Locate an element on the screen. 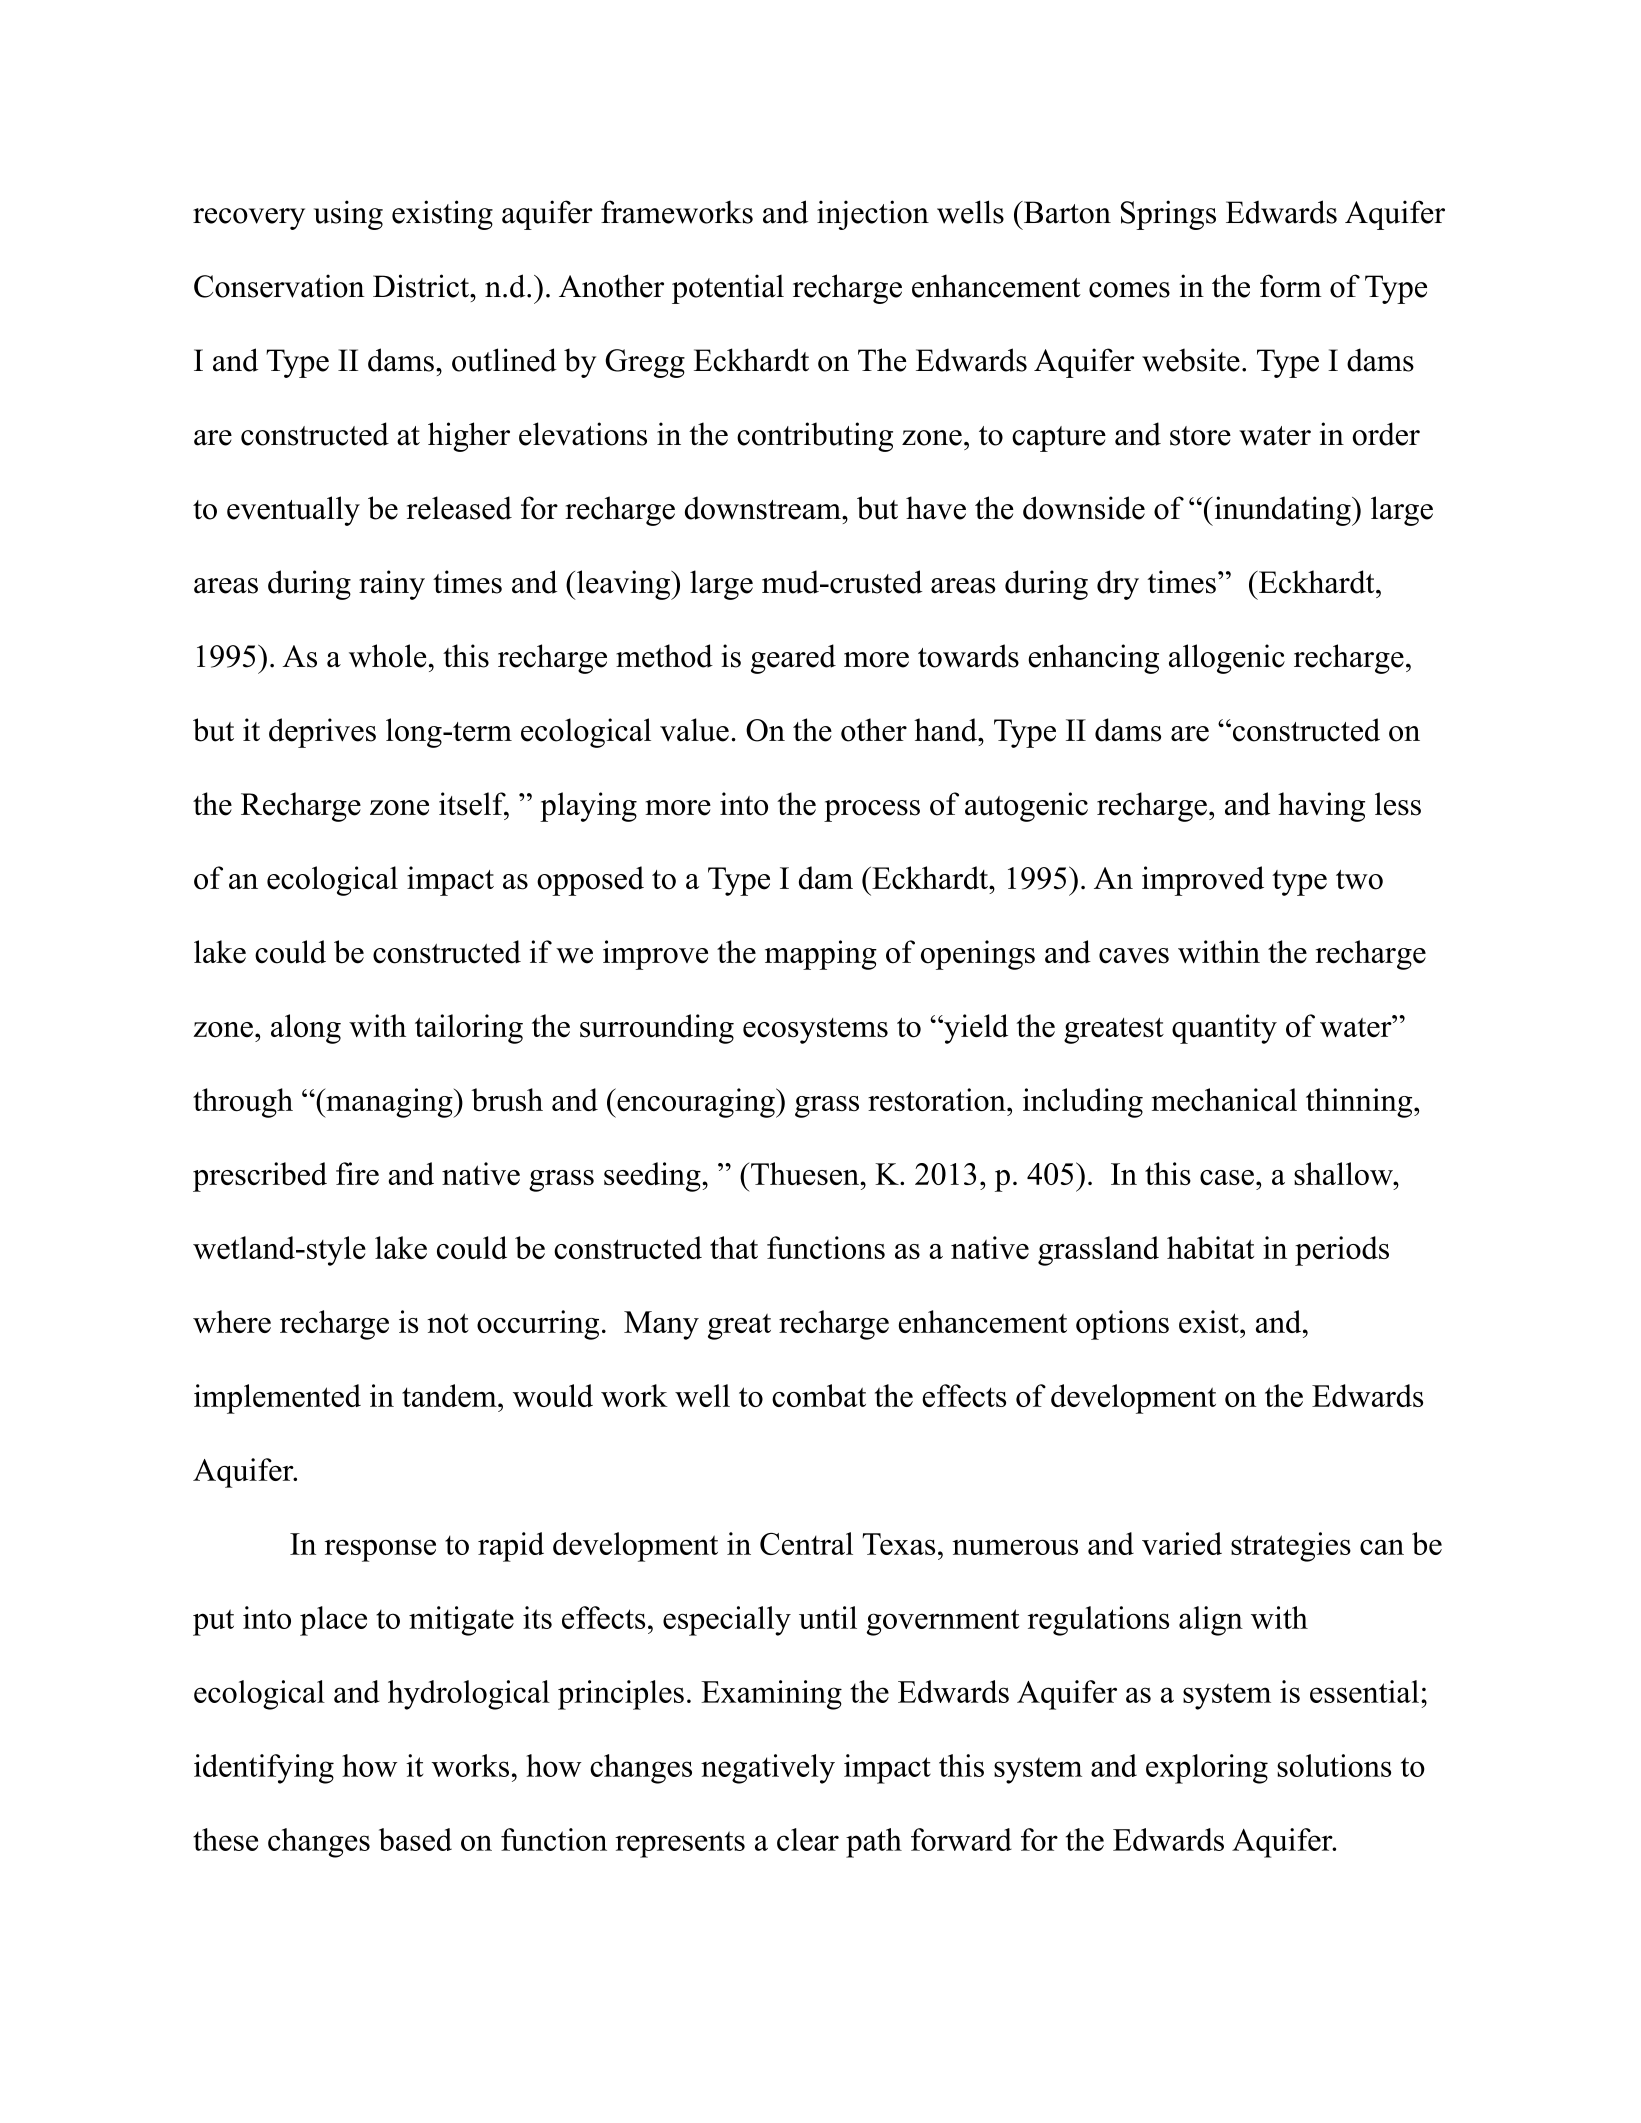 The image size is (1641, 2123). deprives is located at coordinates (322, 733).
